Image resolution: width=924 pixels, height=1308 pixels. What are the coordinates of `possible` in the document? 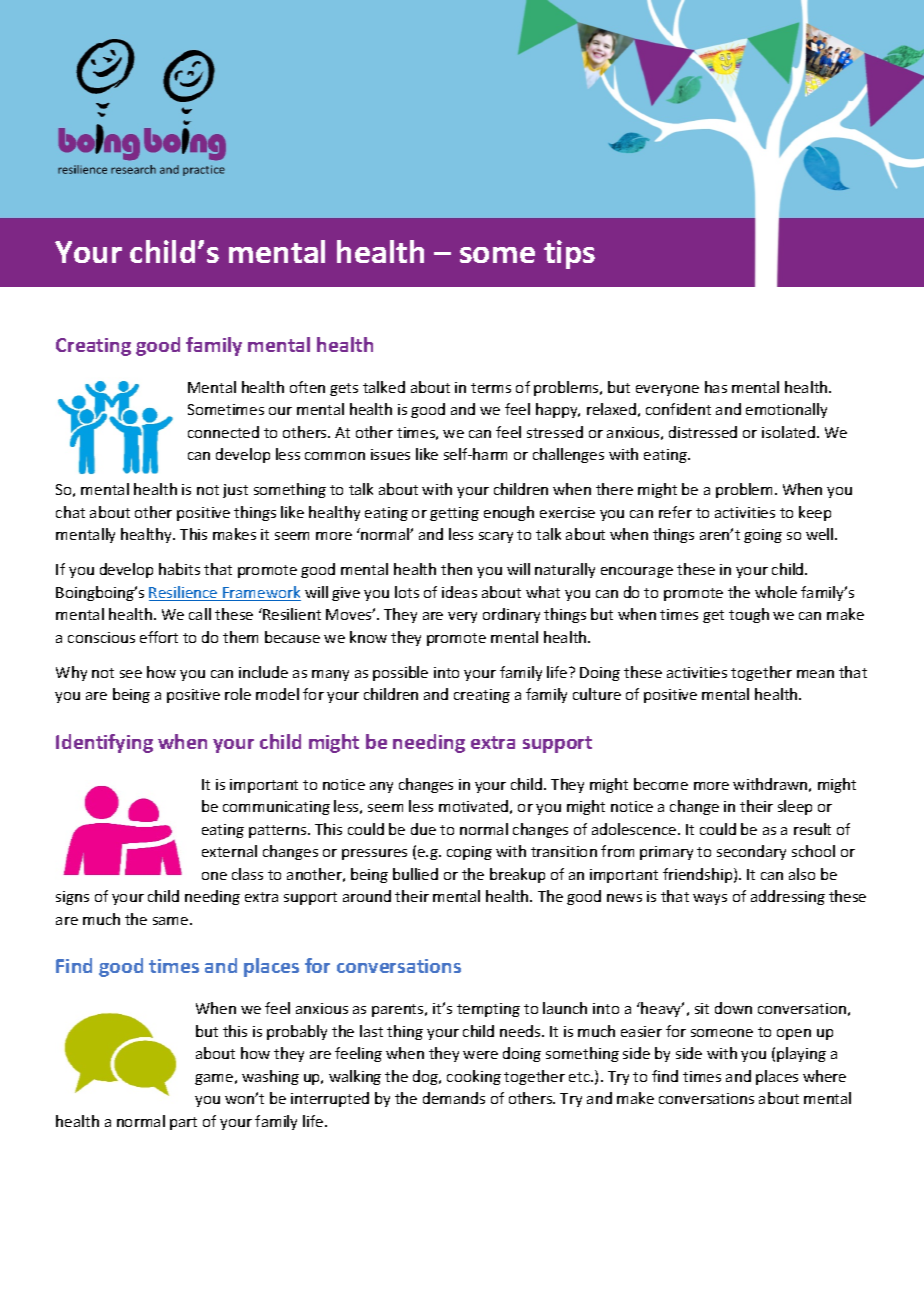 It's located at (400, 673).
